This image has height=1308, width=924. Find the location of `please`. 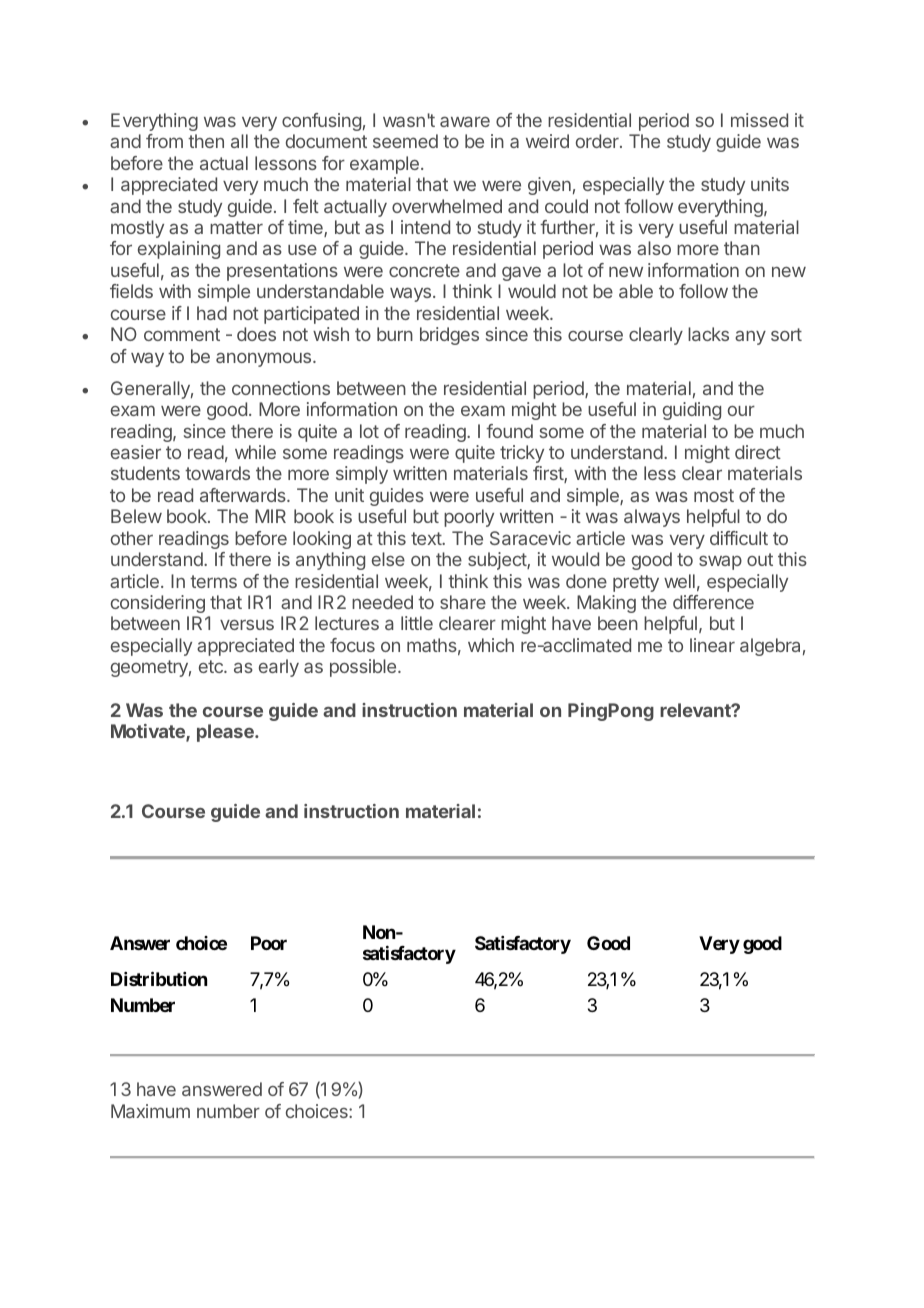

please is located at coordinates (226, 733).
